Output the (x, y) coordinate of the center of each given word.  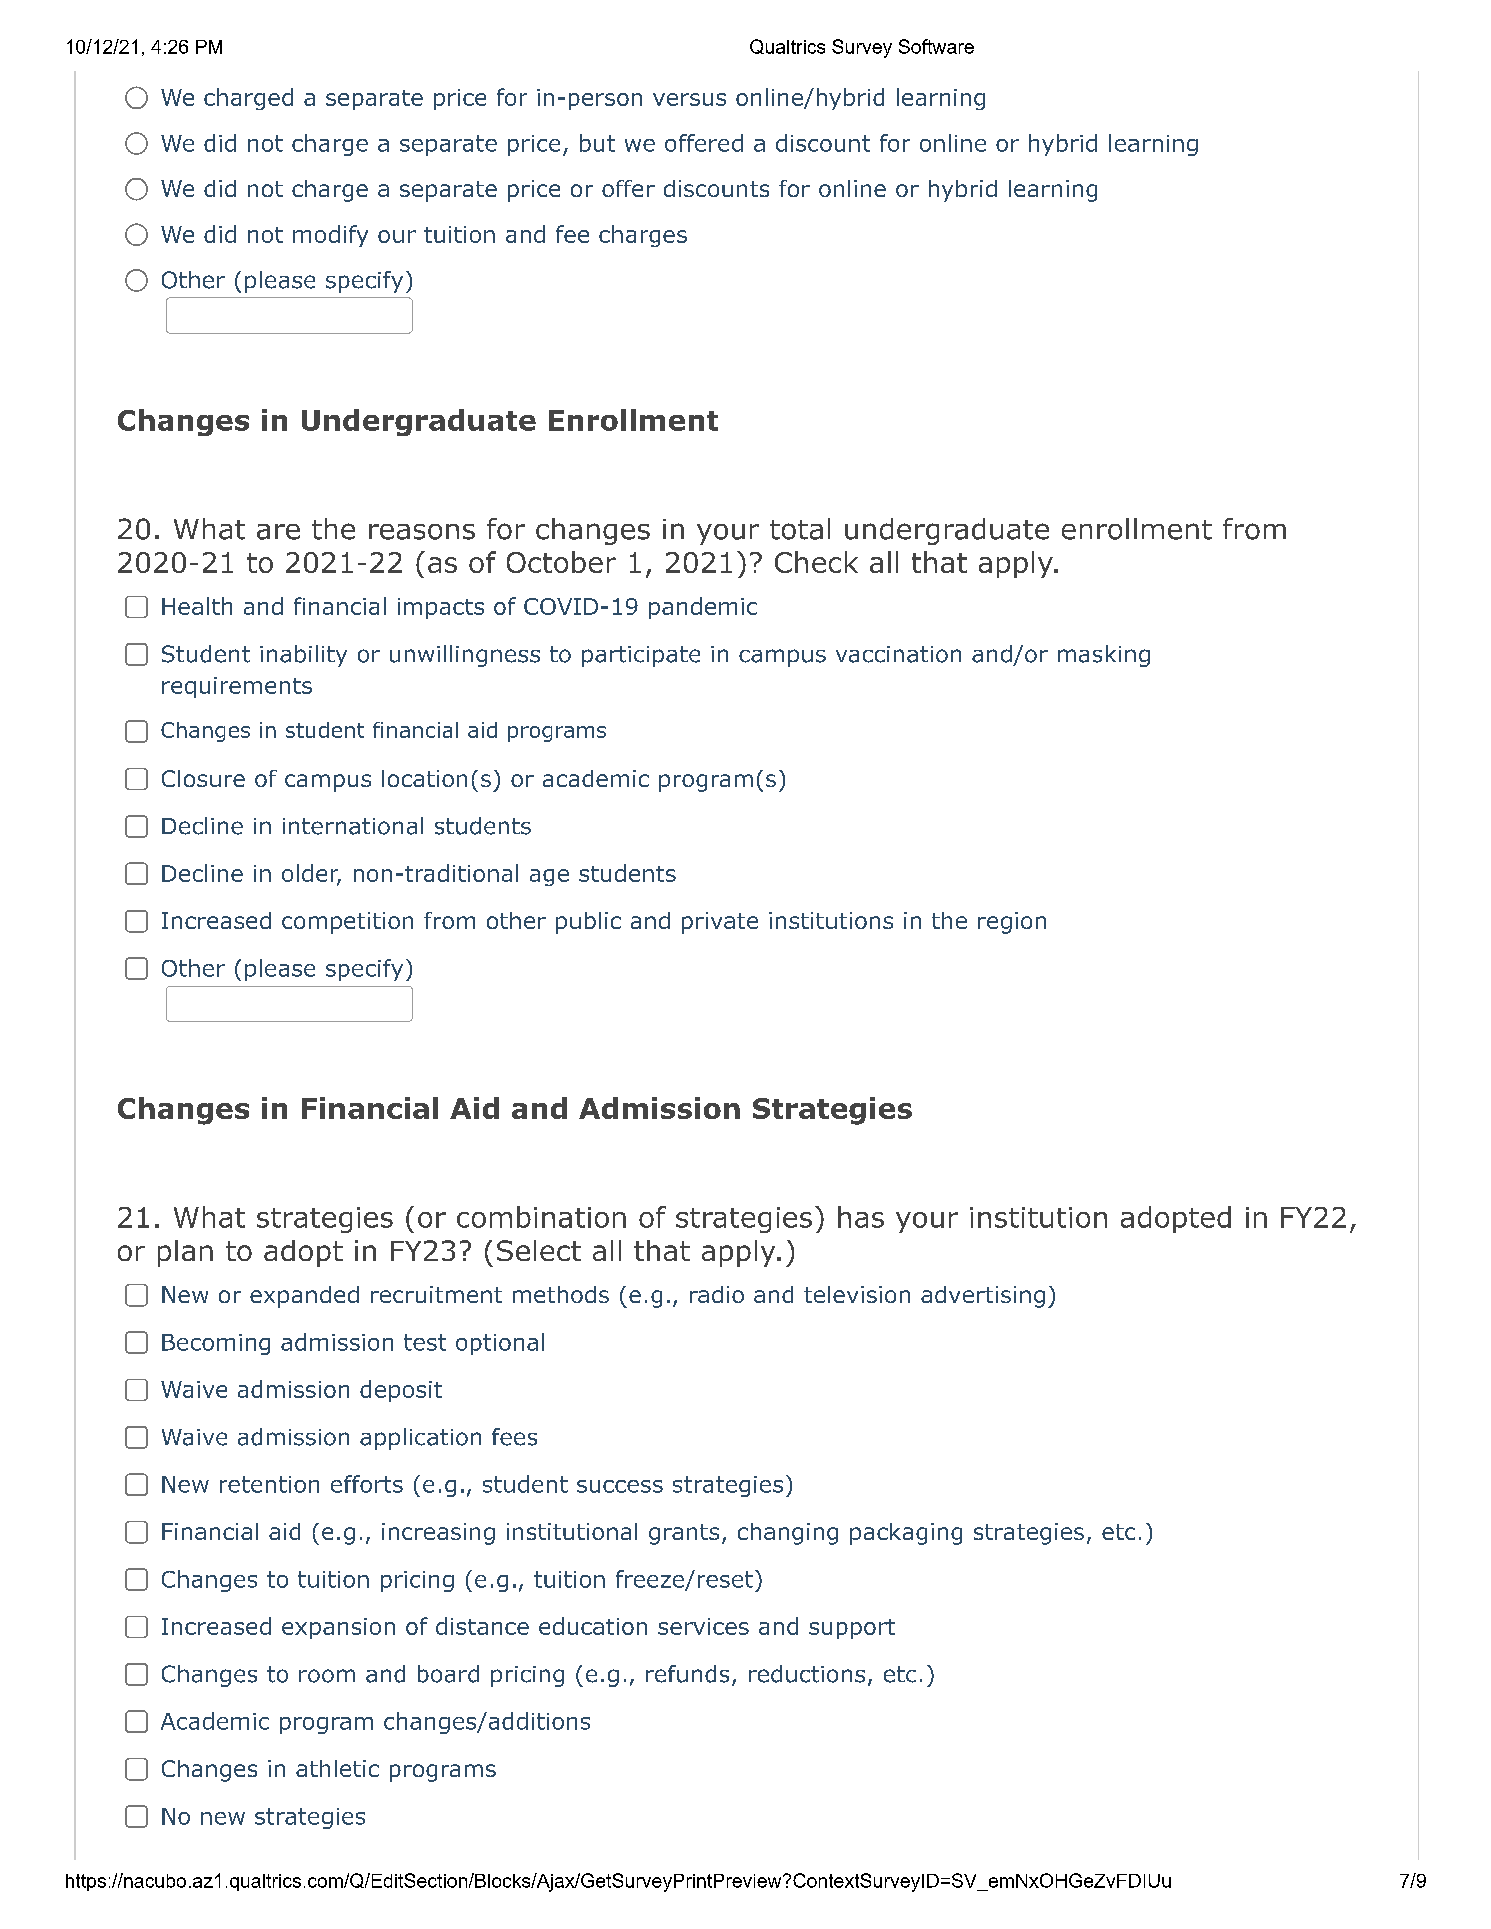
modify (330, 236)
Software (936, 46)
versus (689, 99)
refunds (687, 1674)
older (311, 874)
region (1012, 923)
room (327, 1676)
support (852, 1629)
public (588, 923)
